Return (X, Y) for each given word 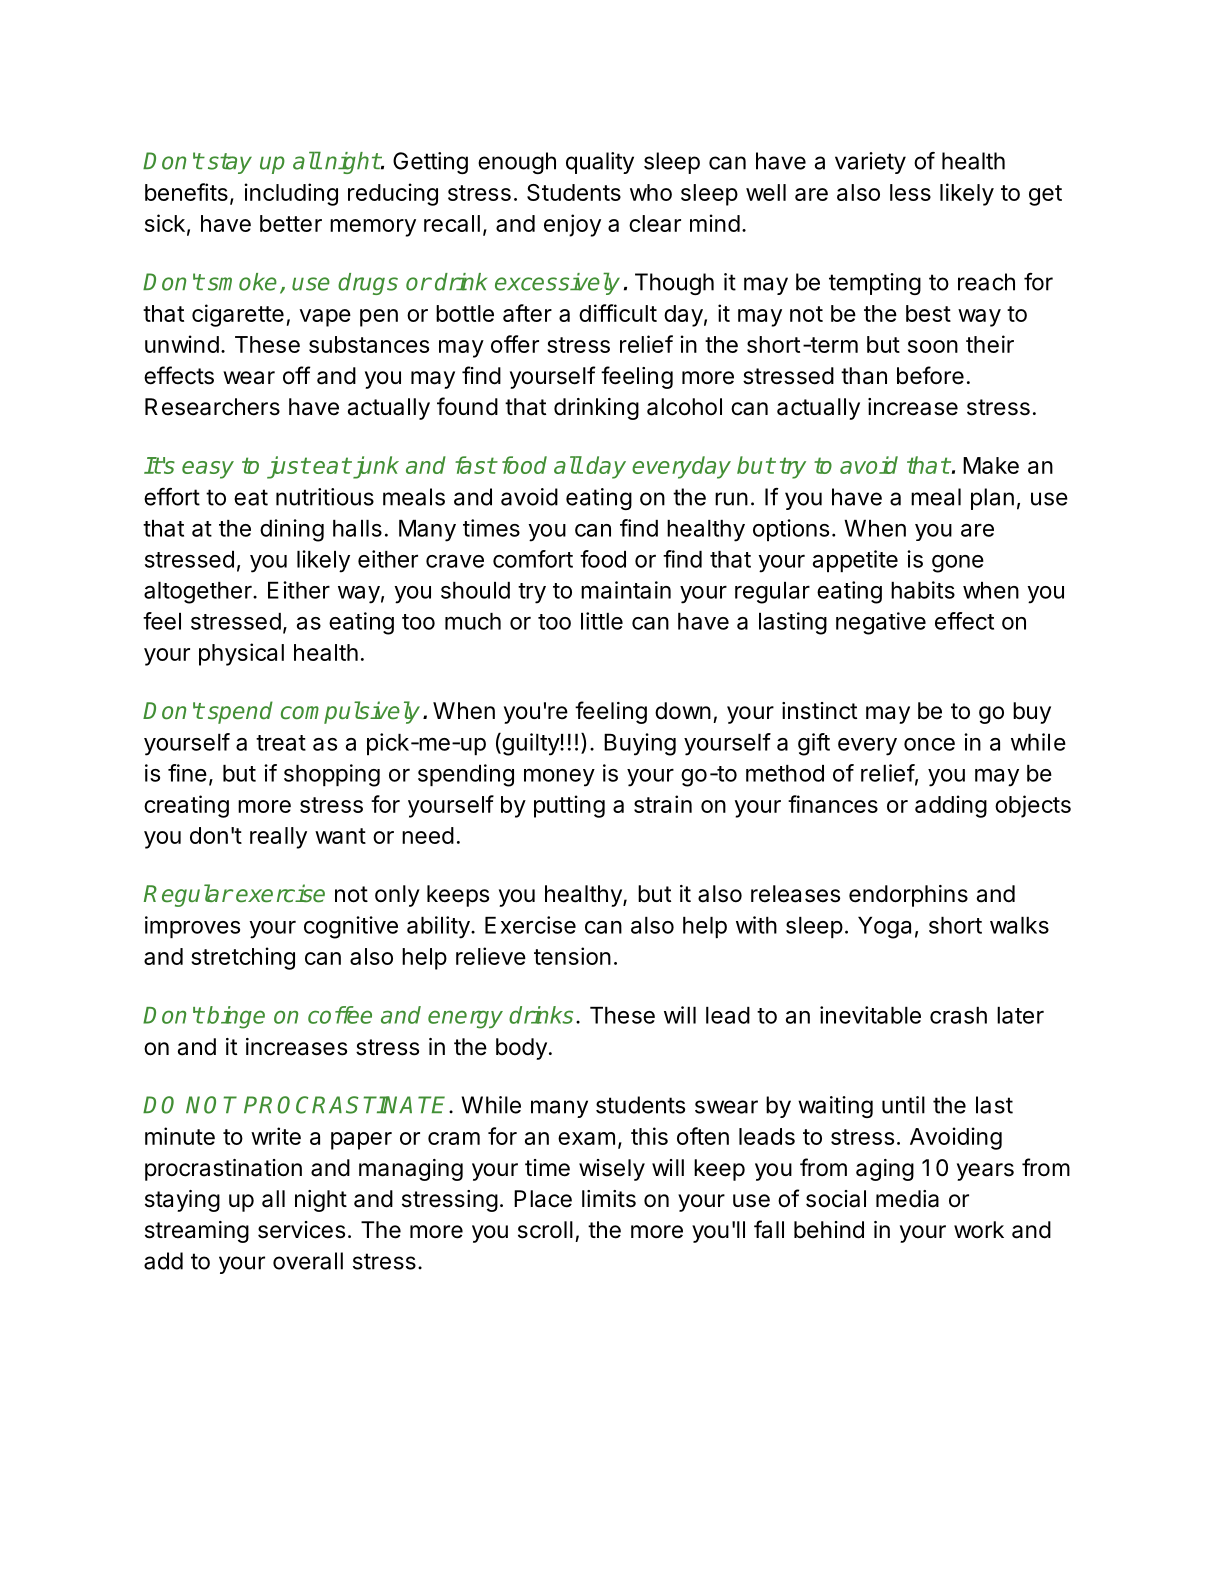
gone (958, 564)
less (910, 192)
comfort (533, 559)
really (278, 838)
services (301, 1230)
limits (609, 1199)
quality (600, 163)
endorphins (908, 896)
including (291, 194)
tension (572, 956)
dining (292, 530)
